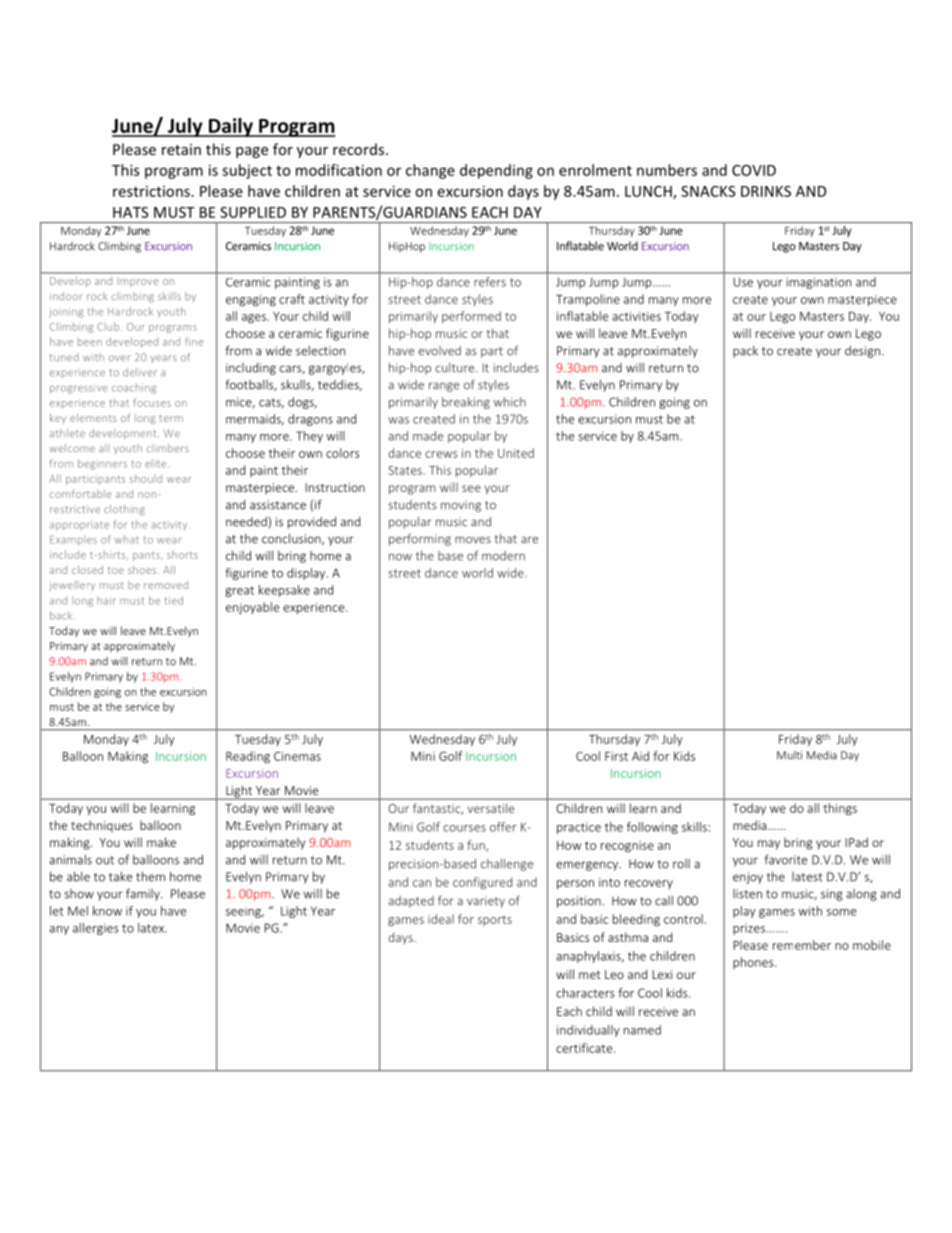 This page has height=1233, width=952. What do you see at coordinates (181, 149) in the page?
I see `retain` at bounding box center [181, 149].
